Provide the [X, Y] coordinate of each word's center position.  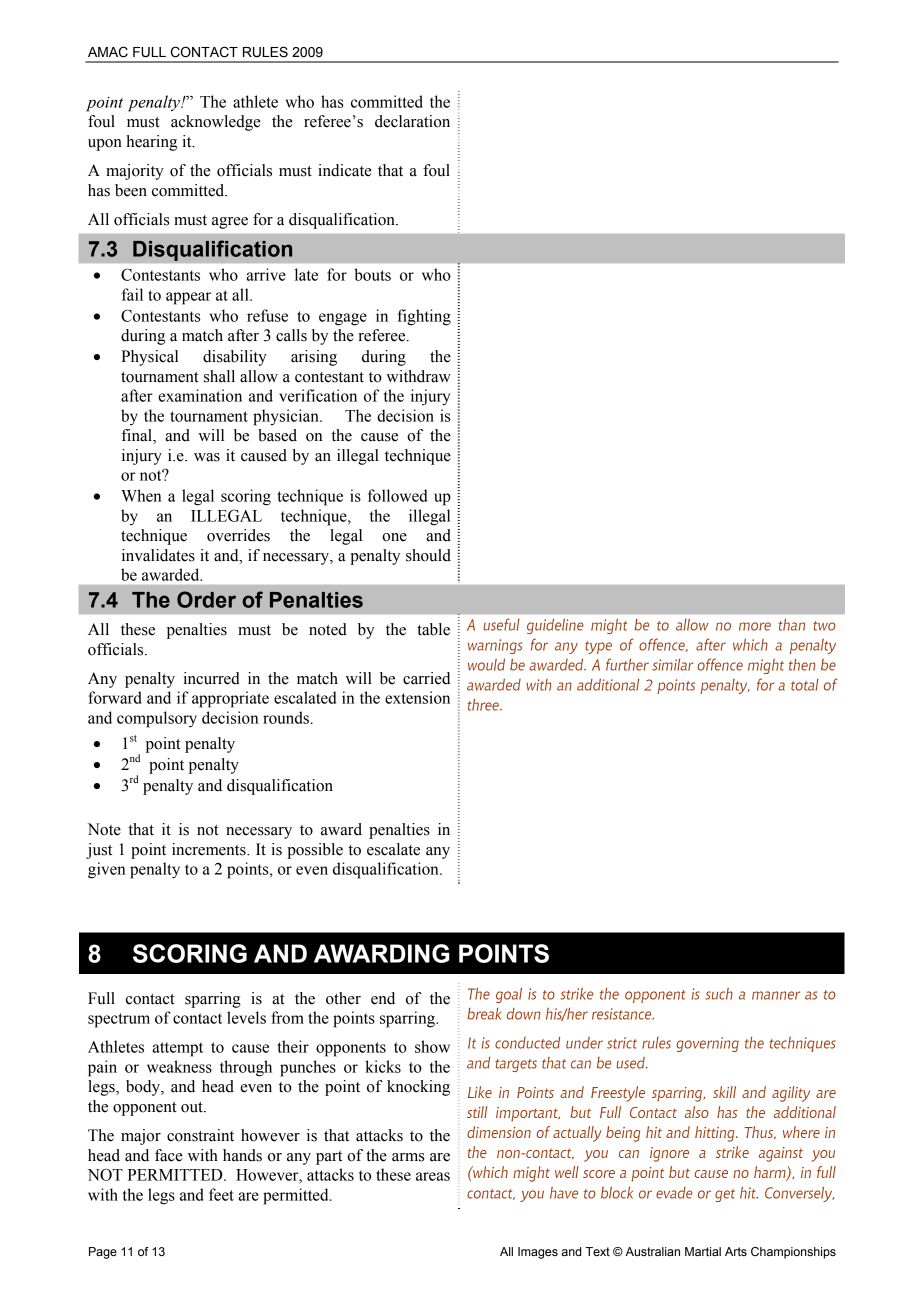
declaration [412, 121]
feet [221, 1194]
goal [509, 995]
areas [433, 1176]
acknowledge [216, 123]
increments [210, 849]
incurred [211, 678]
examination [200, 395]
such [719, 994]
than [791, 625]
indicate [345, 170]
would [486, 665]
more [755, 626]
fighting [424, 317]
